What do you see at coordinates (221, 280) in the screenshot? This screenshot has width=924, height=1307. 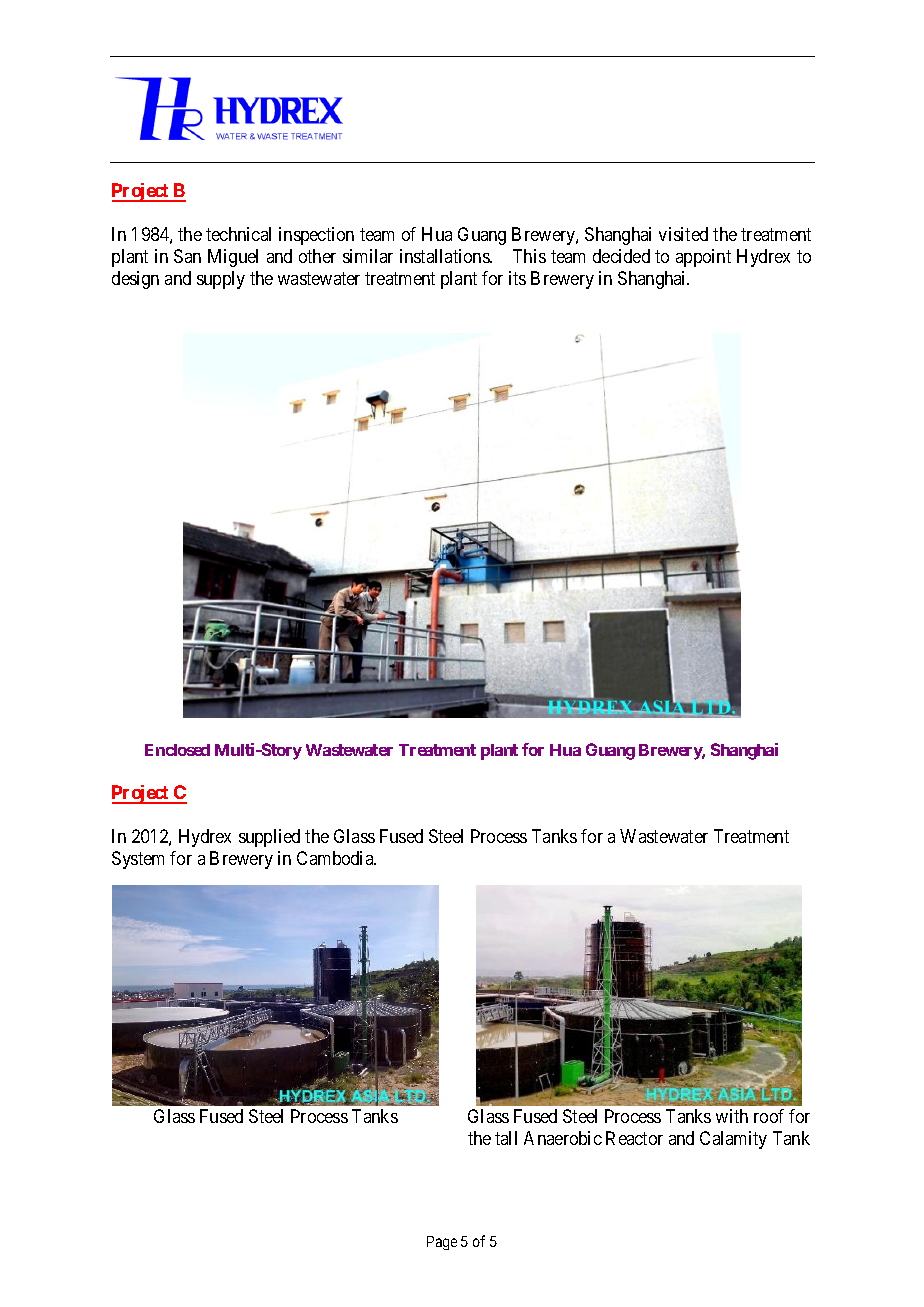 I see `supply` at bounding box center [221, 280].
